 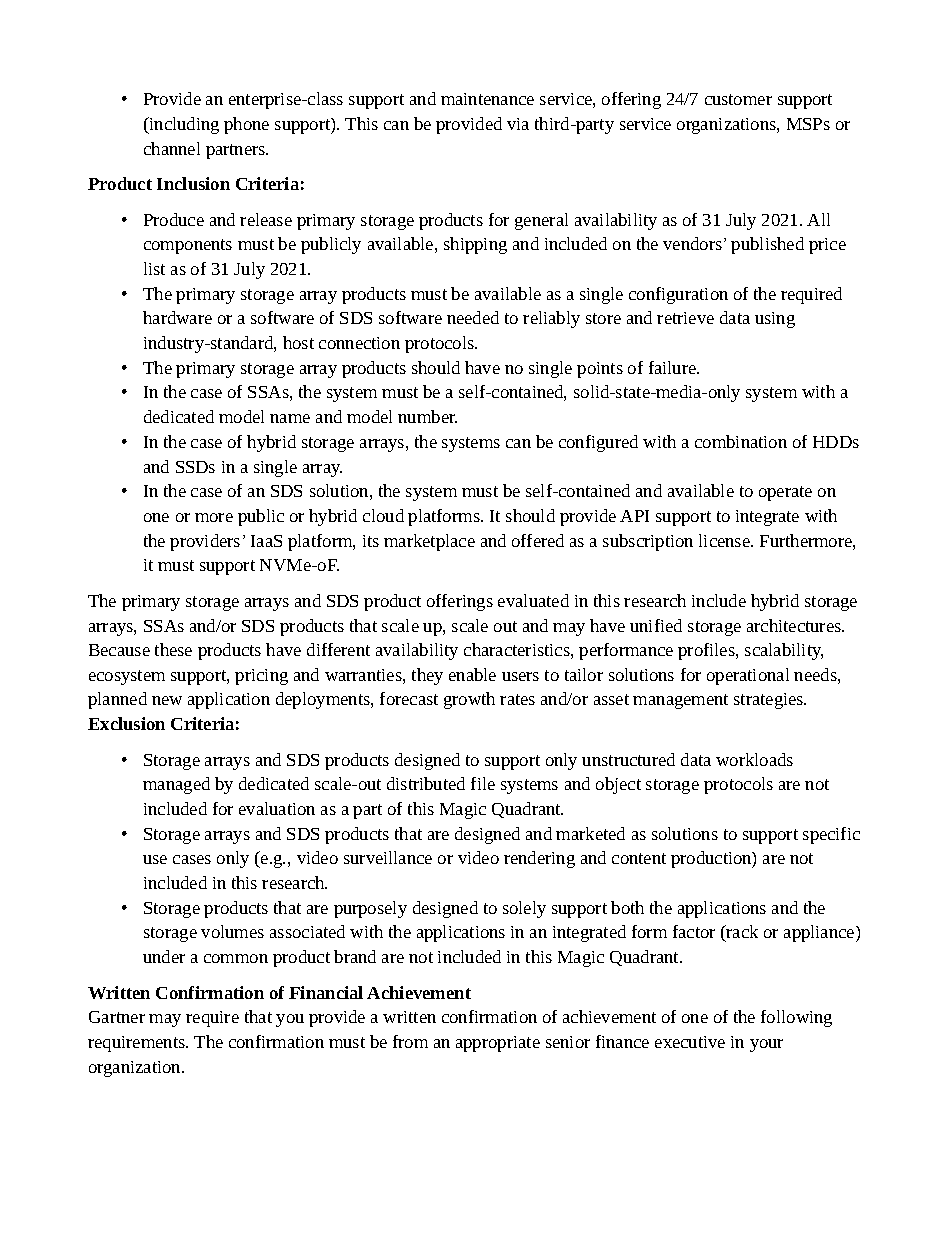 What do you see at coordinates (183, 125) in the screenshot?
I see `including` at bounding box center [183, 125].
